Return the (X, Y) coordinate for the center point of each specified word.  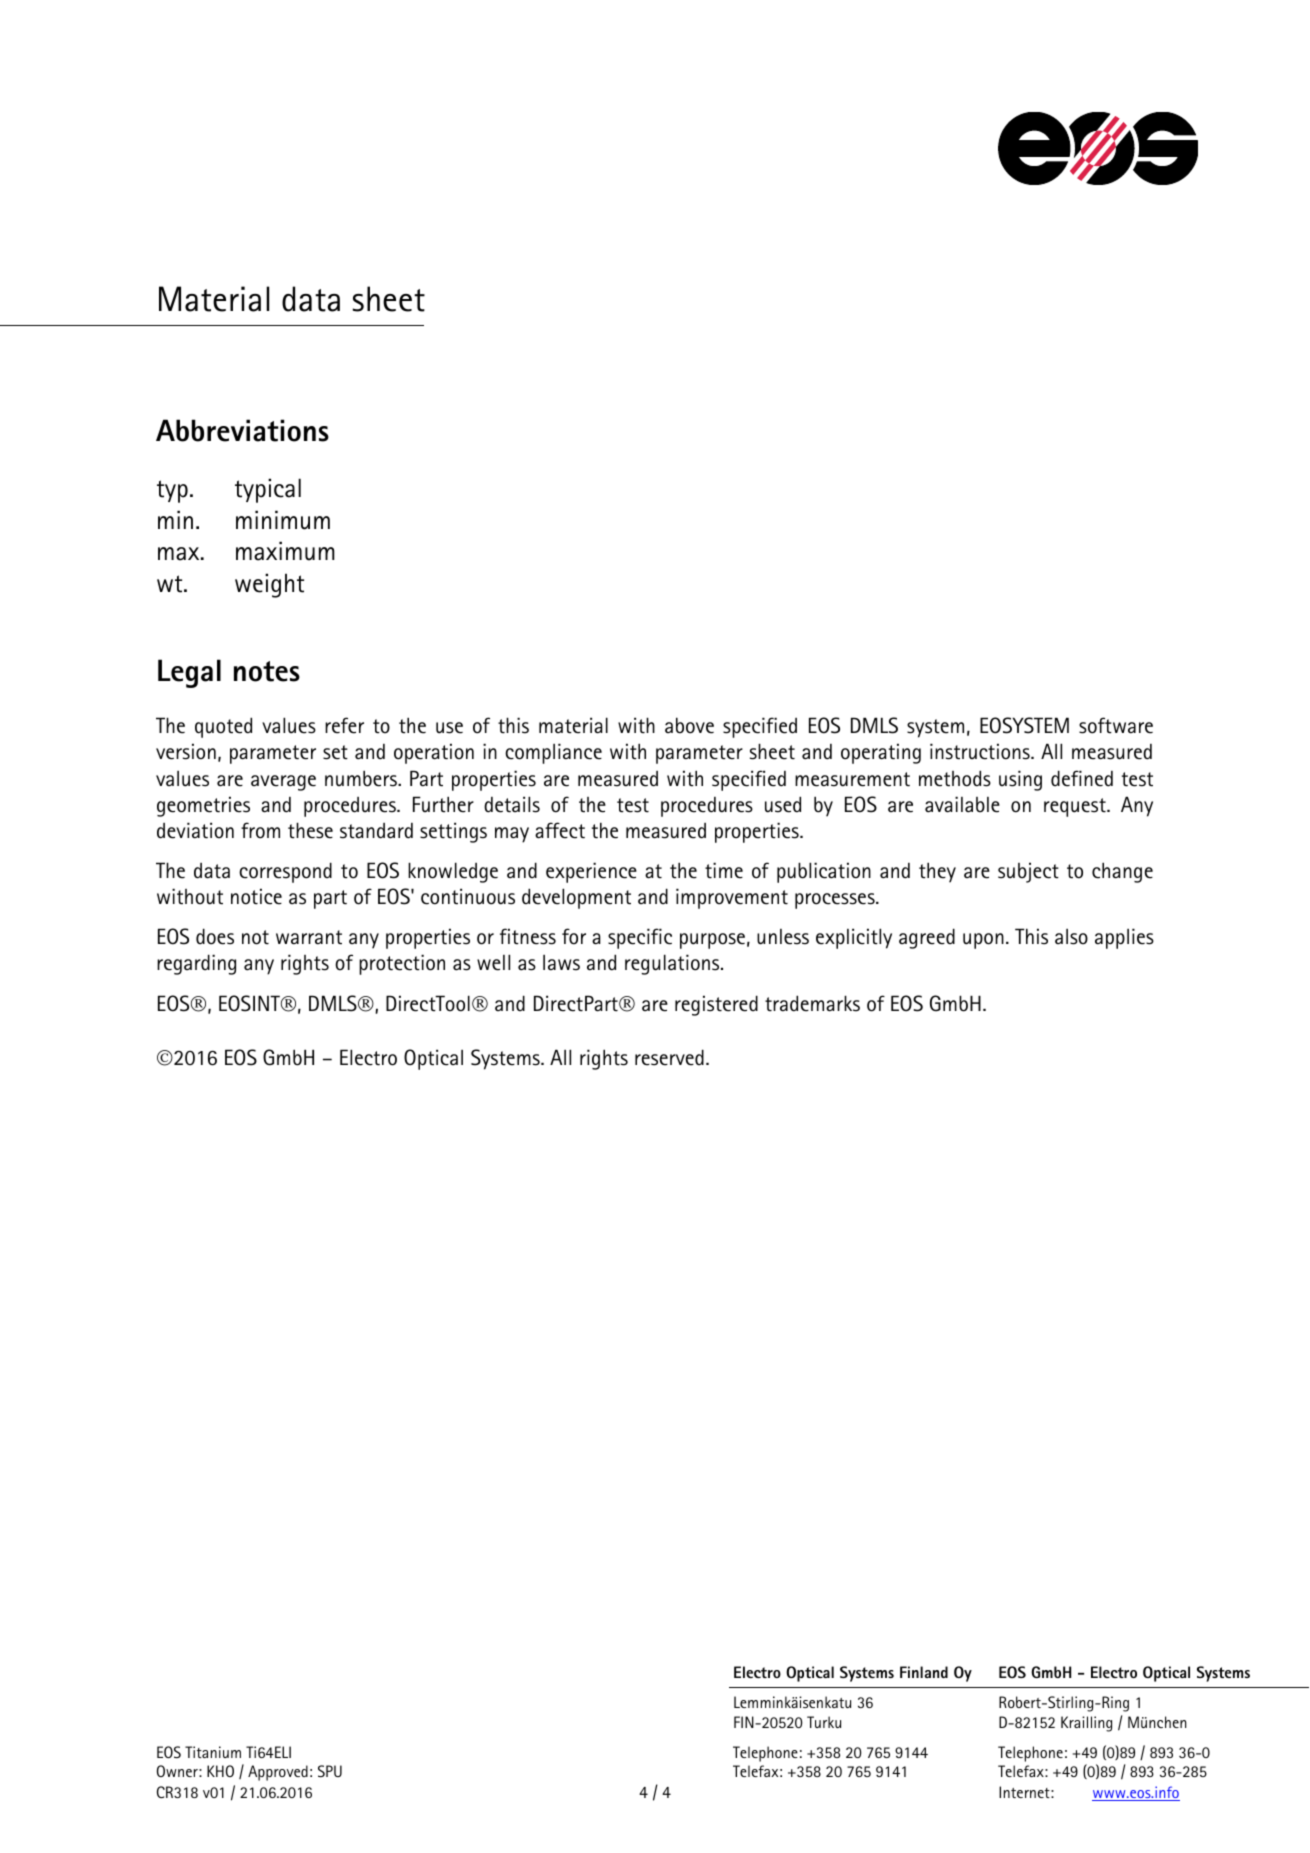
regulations (673, 964)
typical (268, 490)
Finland (924, 1672)
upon (983, 941)
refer (344, 725)
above (689, 725)
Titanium (213, 1752)
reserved (669, 1057)
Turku (824, 1722)
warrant (309, 937)
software (1116, 725)
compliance (553, 753)
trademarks (812, 1003)
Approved (278, 1773)
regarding (196, 964)
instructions (981, 751)
